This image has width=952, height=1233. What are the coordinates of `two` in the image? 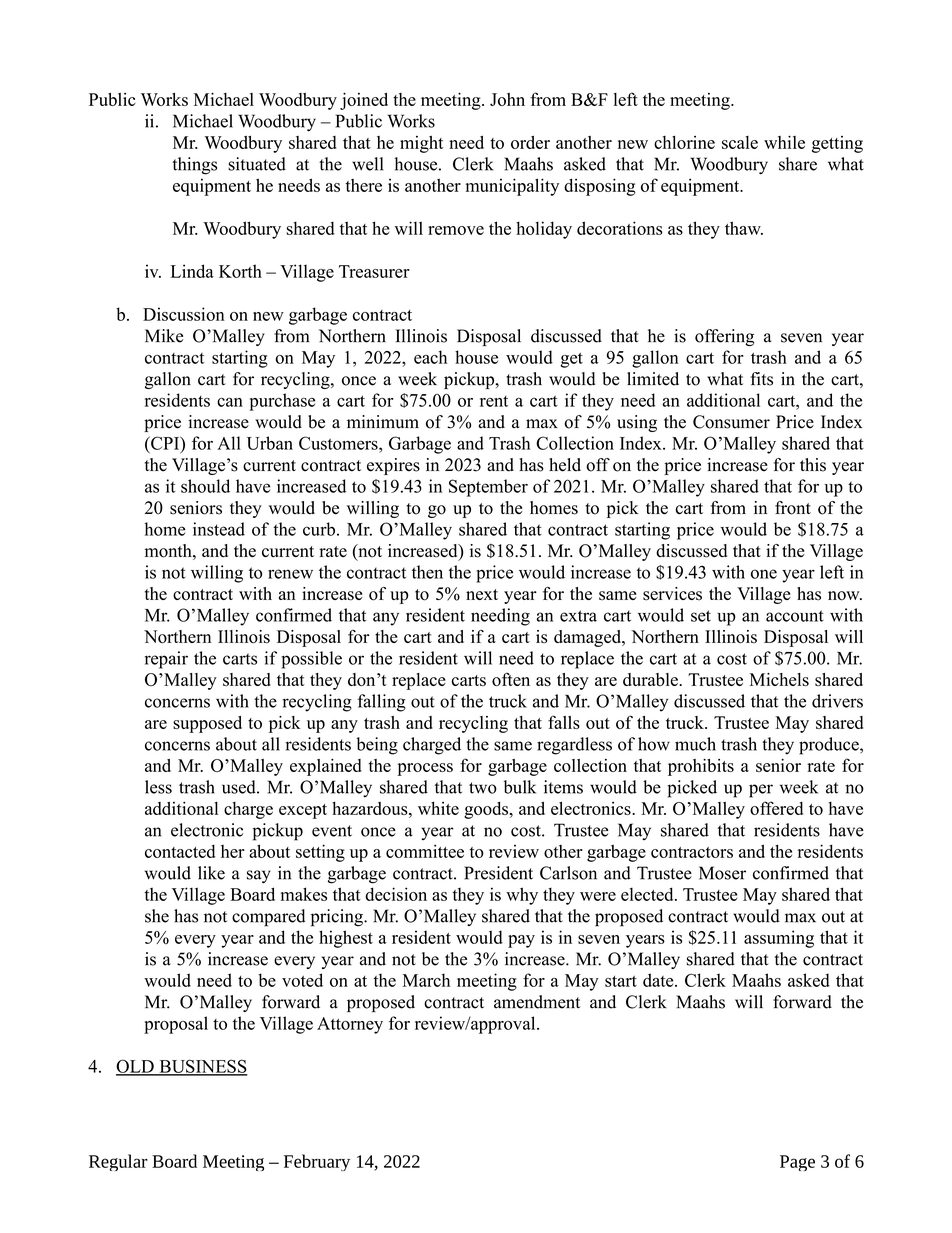 It's located at (483, 788).
